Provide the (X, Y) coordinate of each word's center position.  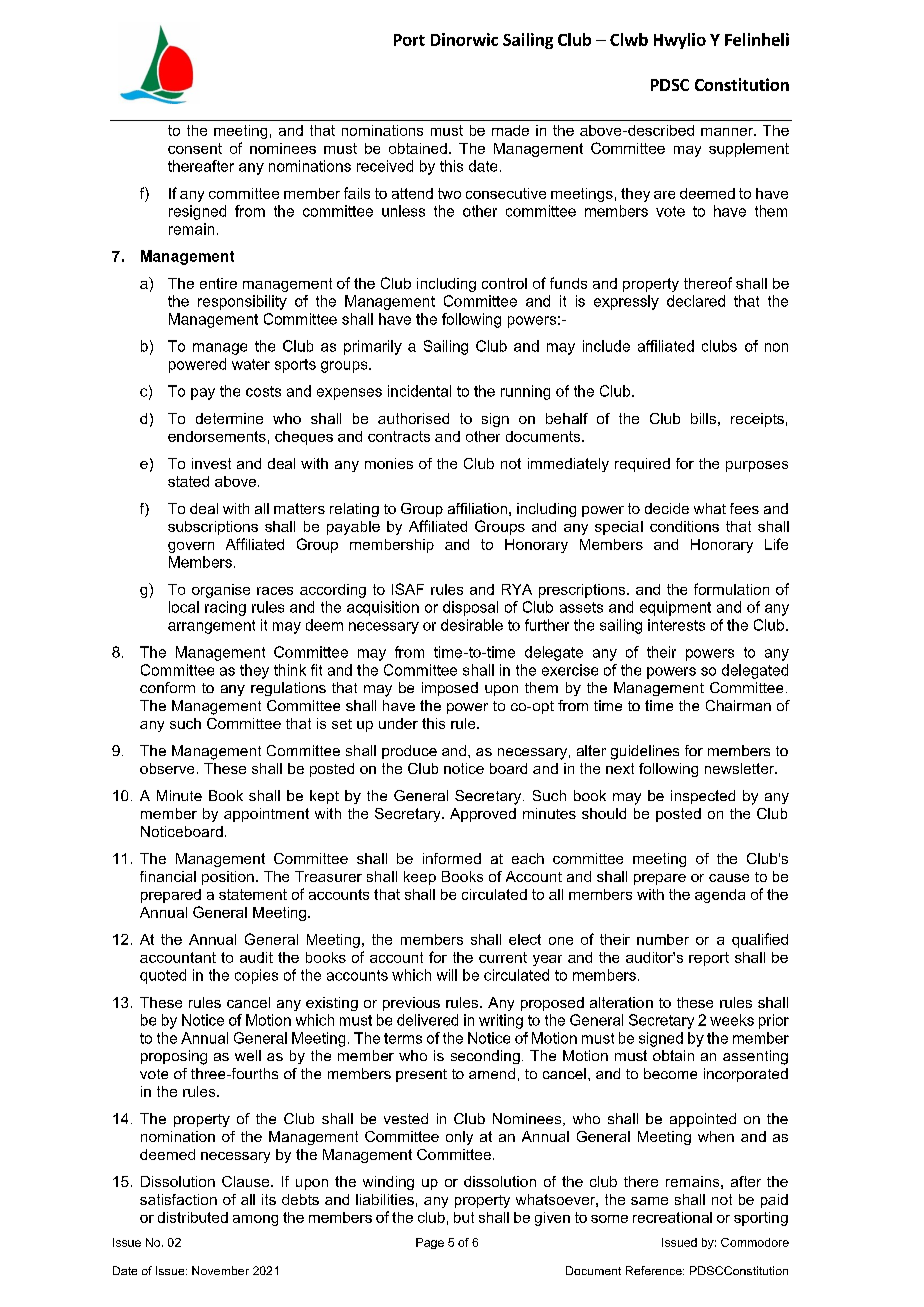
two (449, 193)
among (255, 1220)
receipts (757, 420)
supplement (749, 150)
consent (195, 148)
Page (430, 1243)
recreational (672, 1217)
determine (229, 418)
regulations (288, 689)
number (663, 939)
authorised (413, 418)
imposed (450, 689)
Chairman (738, 705)
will (447, 975)
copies (256, 976)
